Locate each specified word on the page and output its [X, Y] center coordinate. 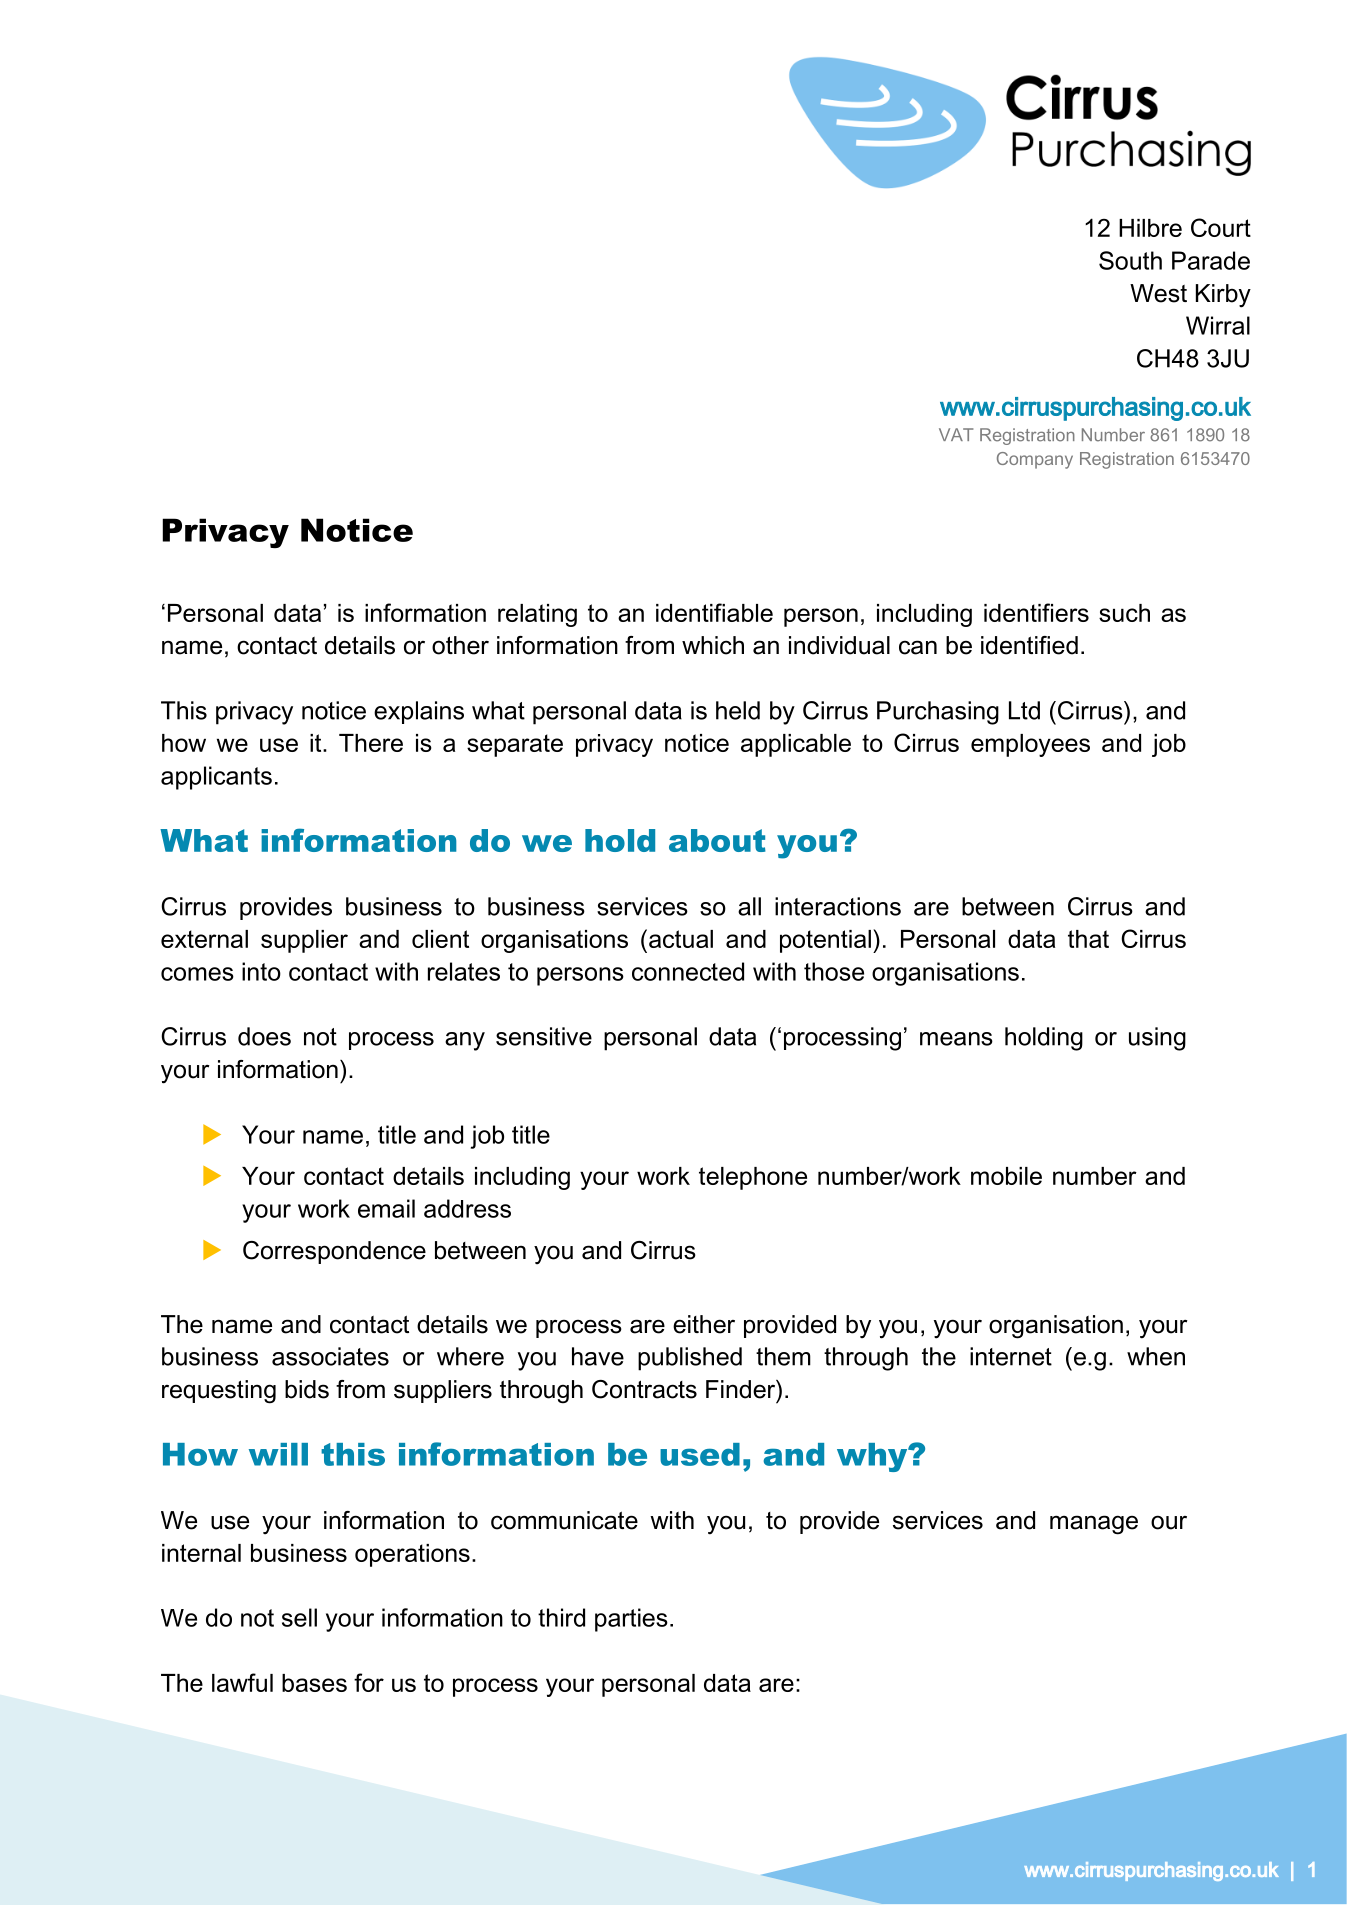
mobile [1006, 1176]
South [1130, 260]
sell [299, 1617]
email [386, 1208]
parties [631, 1620]
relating [537, 615]
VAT [956, 434]
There [371, 743]
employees [1030, 745]
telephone [753, 1178]
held [738, 710]
